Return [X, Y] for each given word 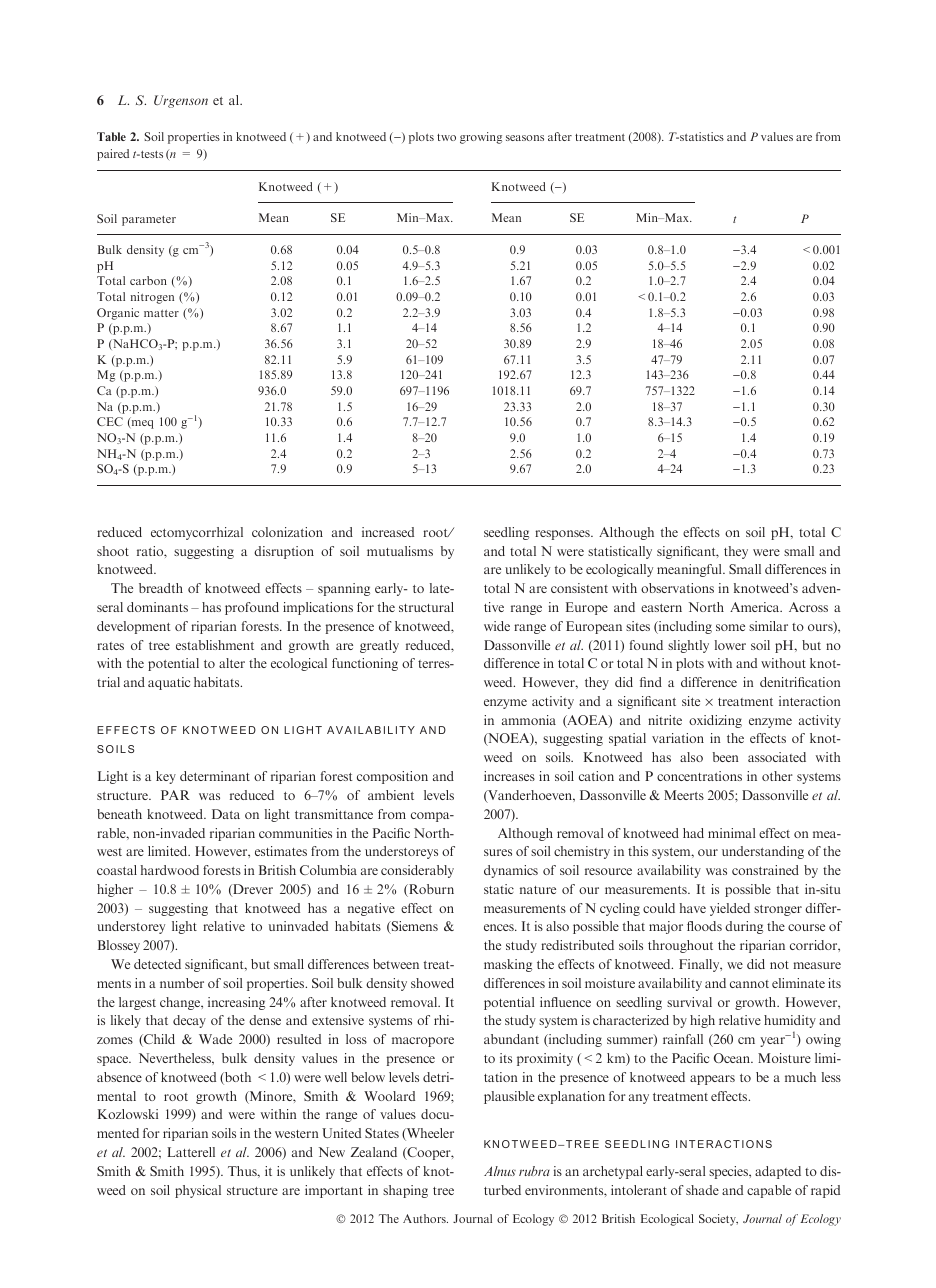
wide [497, 626]
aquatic [169, 683]
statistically [620, 552]
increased [388, 532]
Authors [425, 1218]
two [446, 137]
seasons [525, 138]
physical [198, 1191]
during [744, 927]
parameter [149, 221]
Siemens [413, 927]
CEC [110, 421]
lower [730, 645]
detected [157, 964]
